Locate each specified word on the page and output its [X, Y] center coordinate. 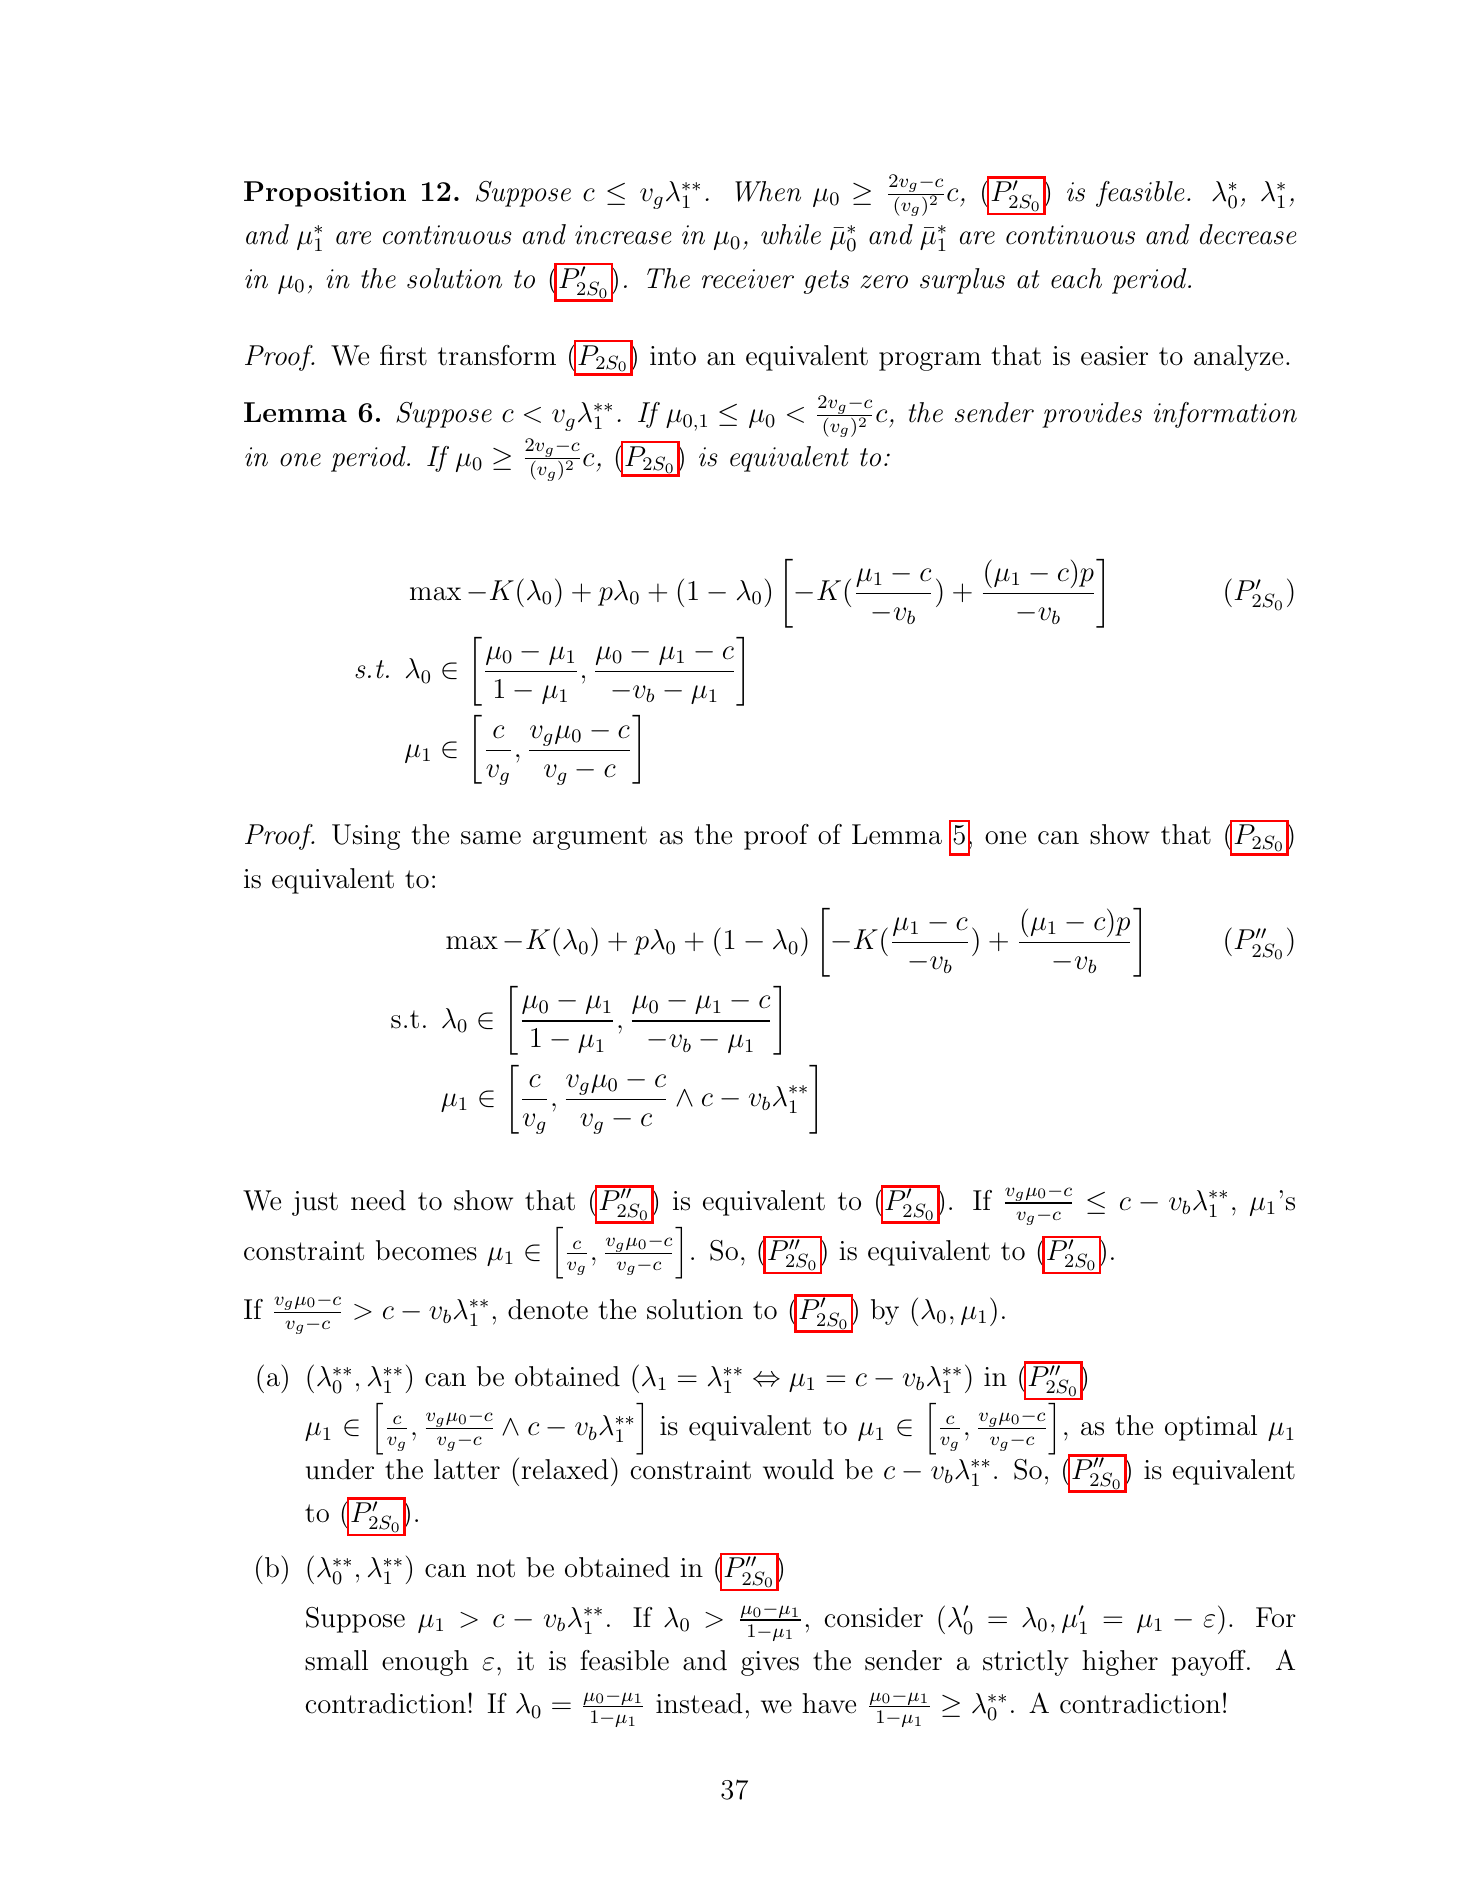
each [1076, 278]
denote [548, 1309]
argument [590, 838]
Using [366, 837]
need [378, 1200]
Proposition [325, 194]
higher [1120, 1663]
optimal [1211, 1428]
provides [1092, 415]
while [791, 234]
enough [425, 1663]
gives [770, 1663]
